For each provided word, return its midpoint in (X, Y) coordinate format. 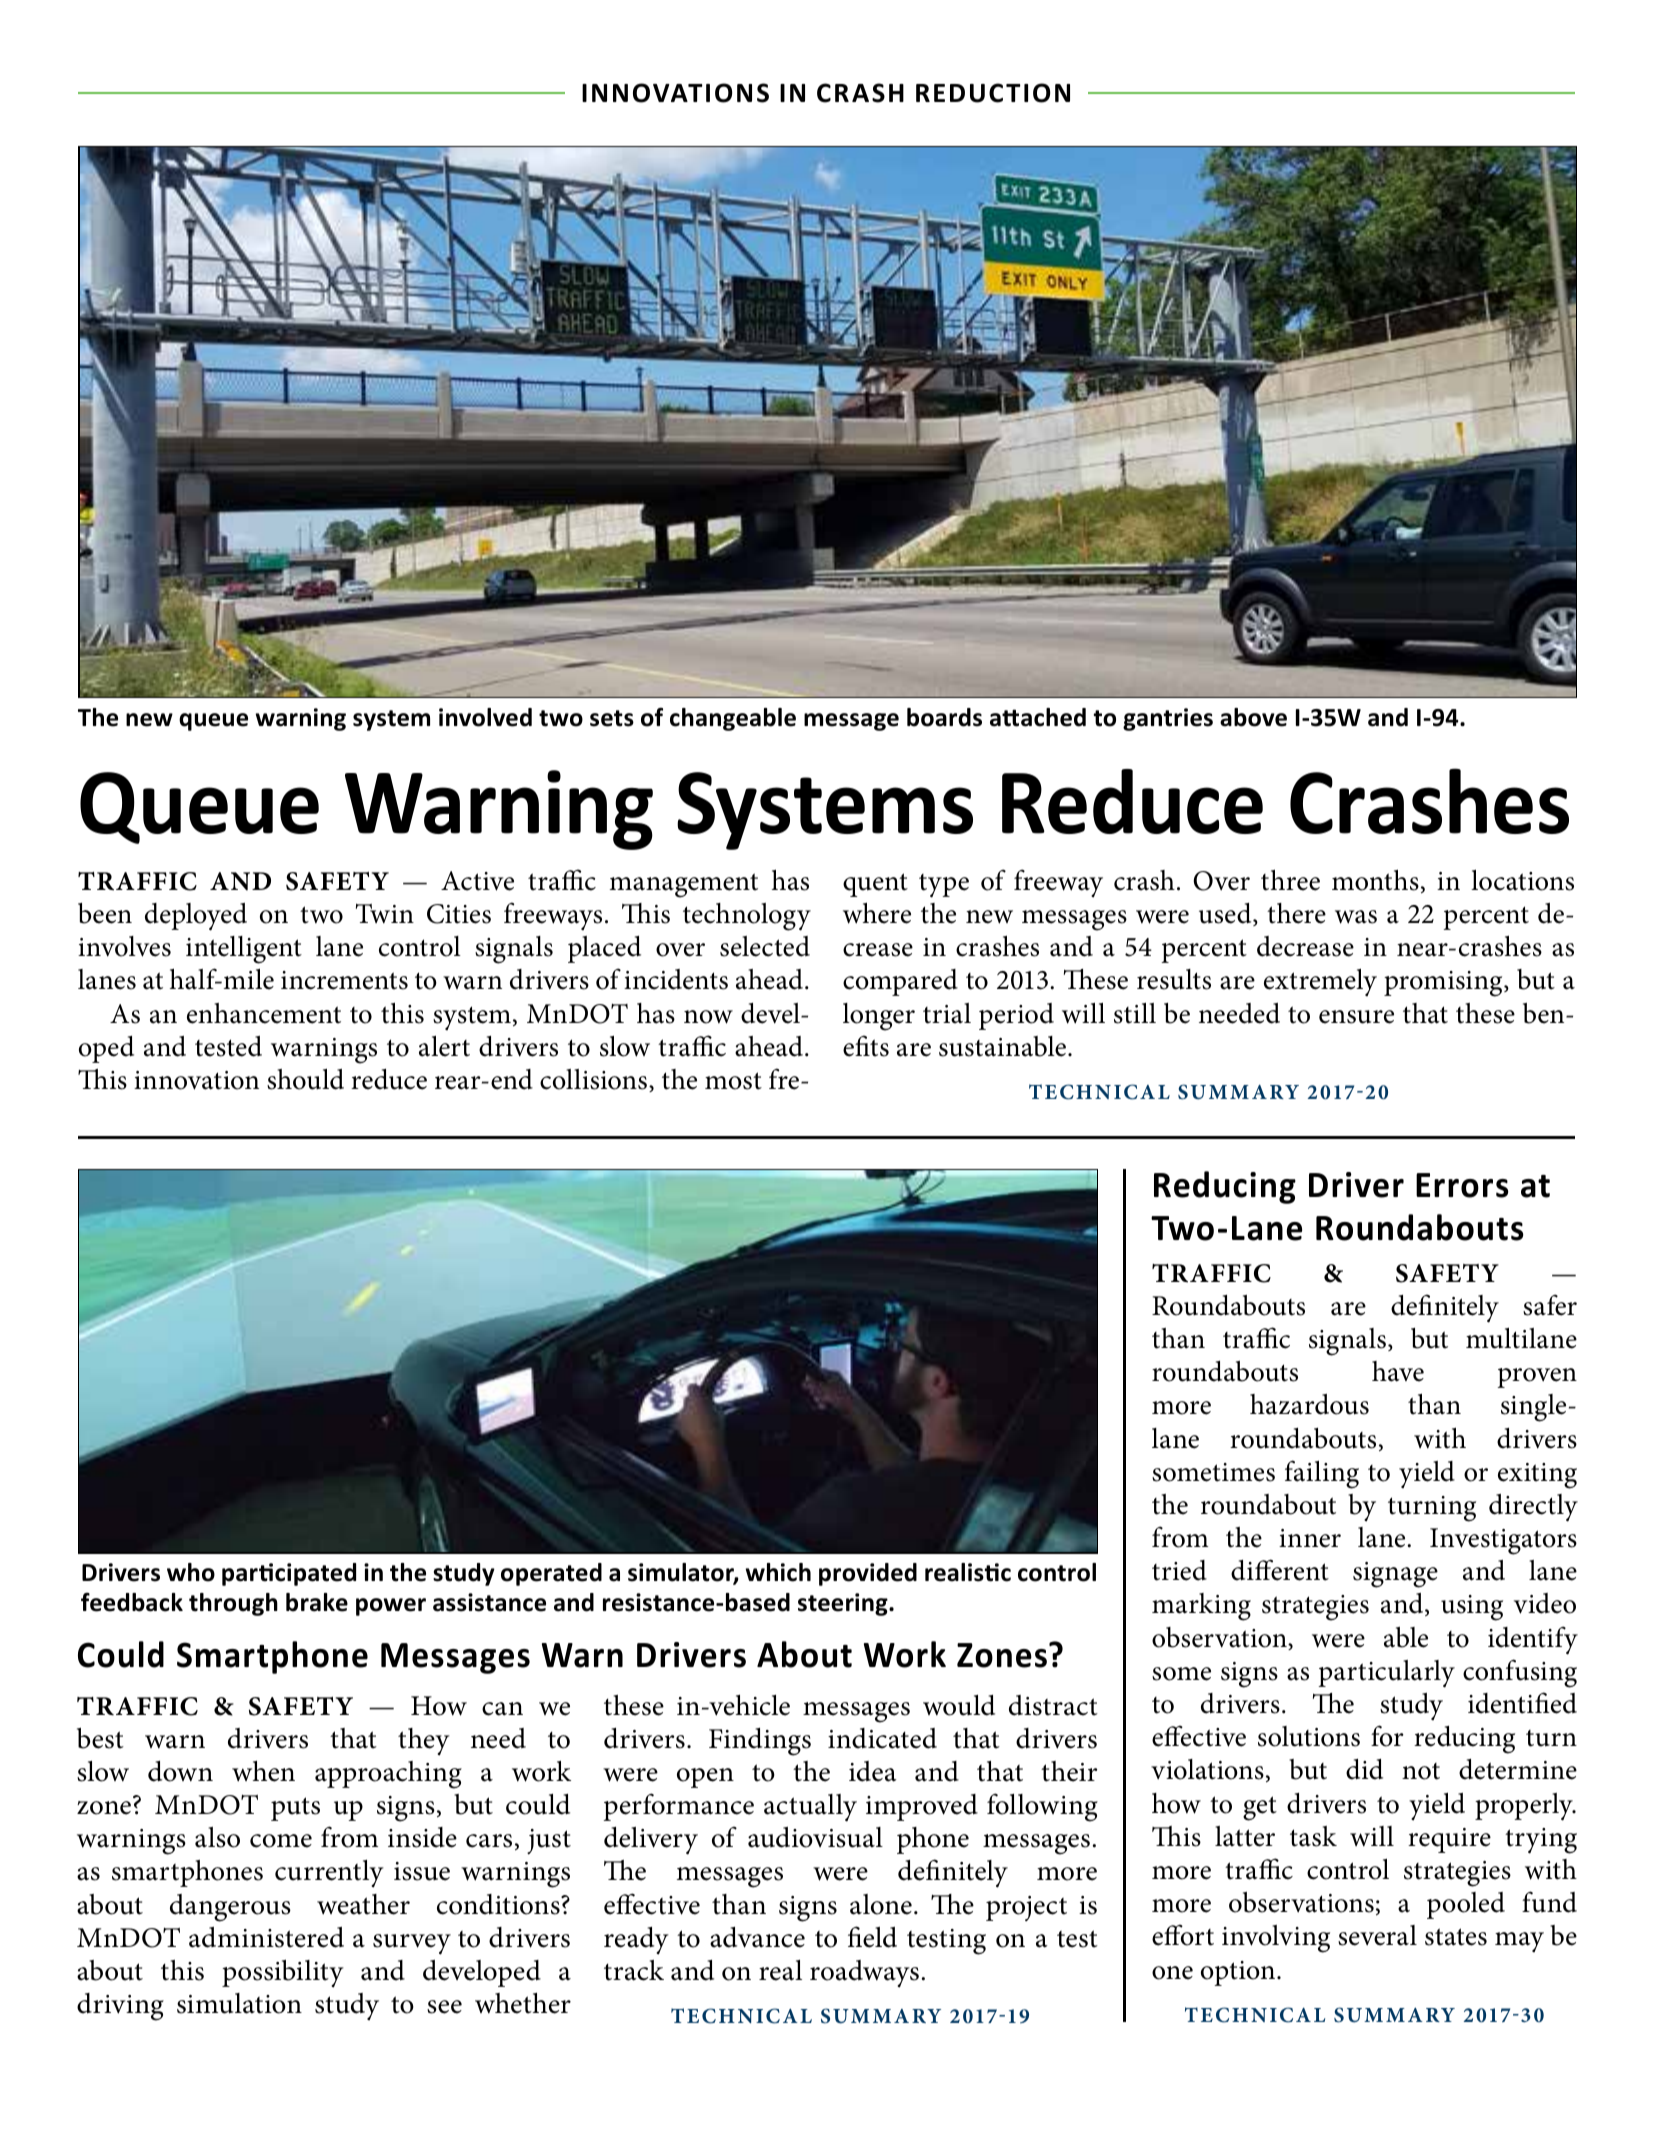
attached (1038, 717)
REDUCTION (993, 93)
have (1398, 1371)
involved (485, 717)
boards (944, 717)
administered (266, 1937)
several (1377, 1935)
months (1375, 880)
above (1253, 717)
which (778, 1572)
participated (289, 1574)
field (872, 1937)
